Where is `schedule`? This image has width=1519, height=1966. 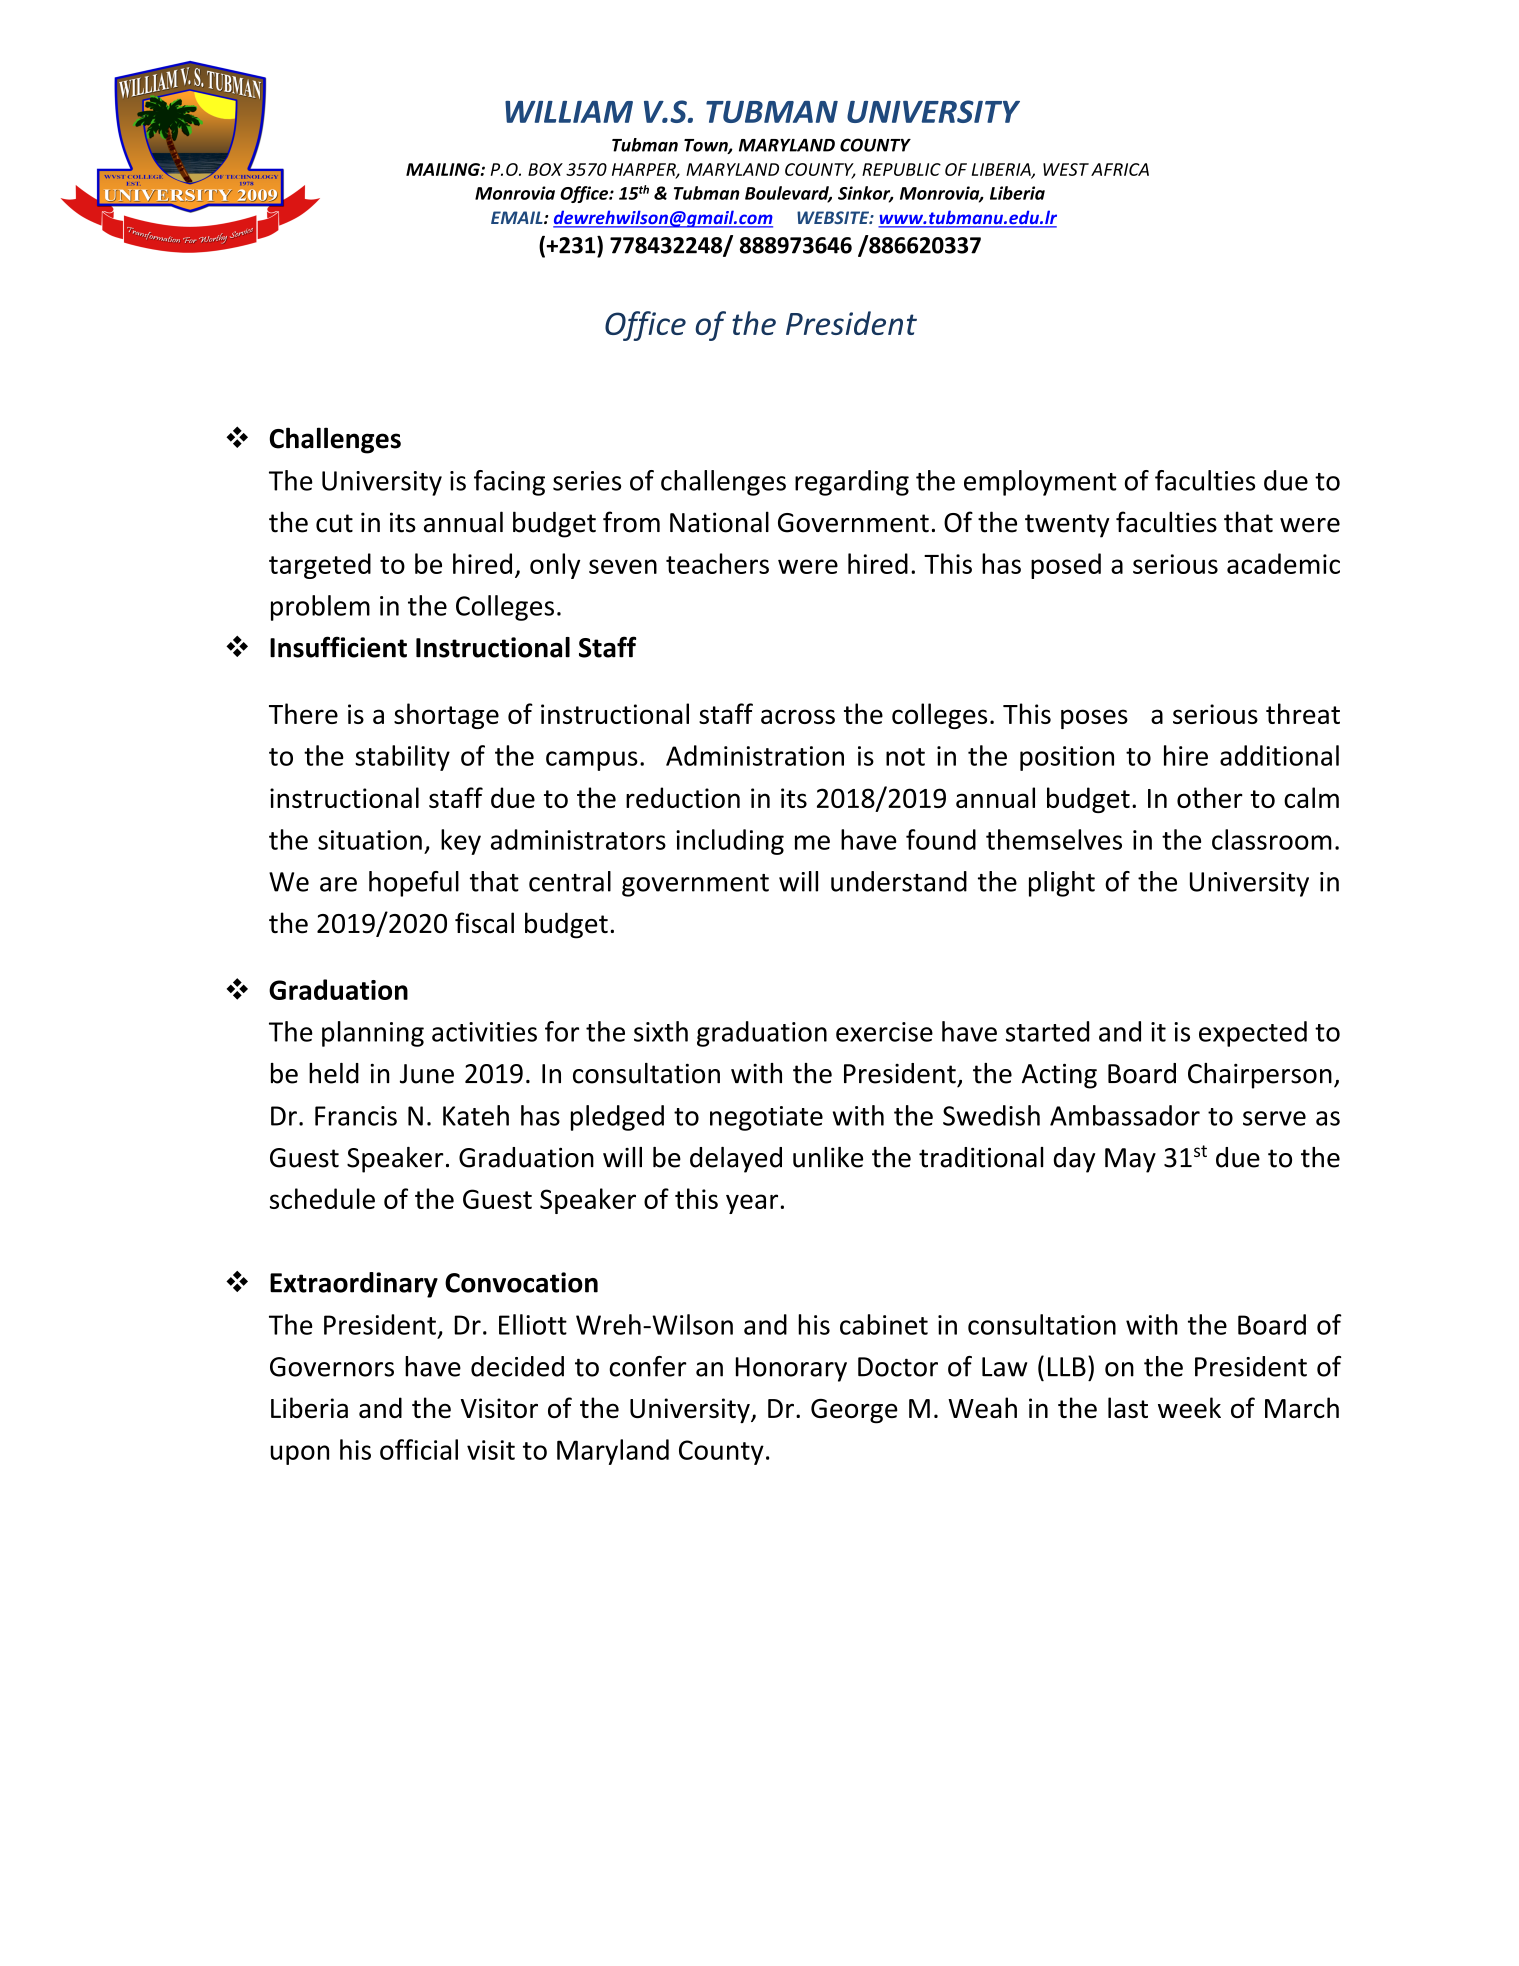
schedule is located at coordinates (322, 1198).
